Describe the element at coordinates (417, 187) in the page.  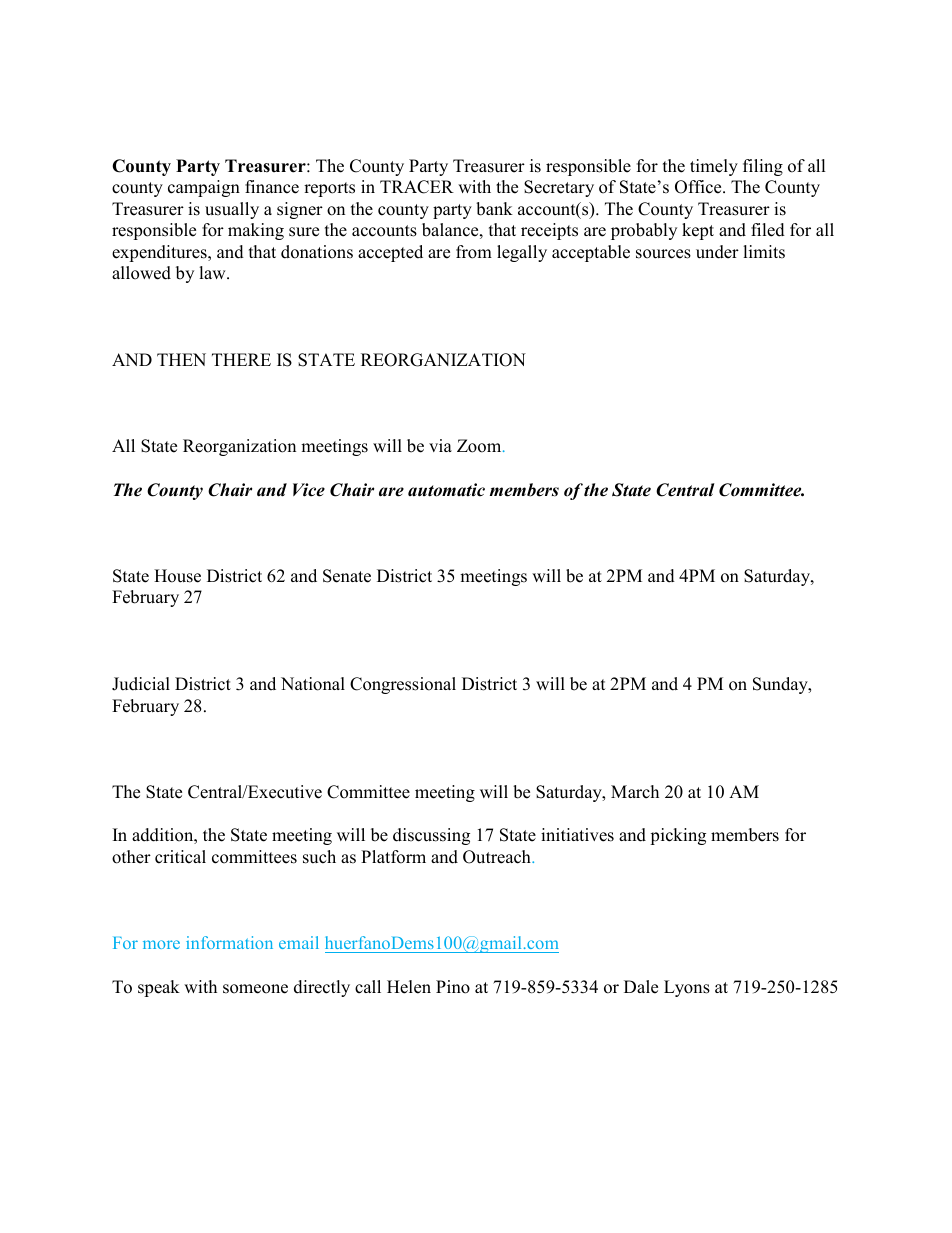
I see `TRACER` at that location.
